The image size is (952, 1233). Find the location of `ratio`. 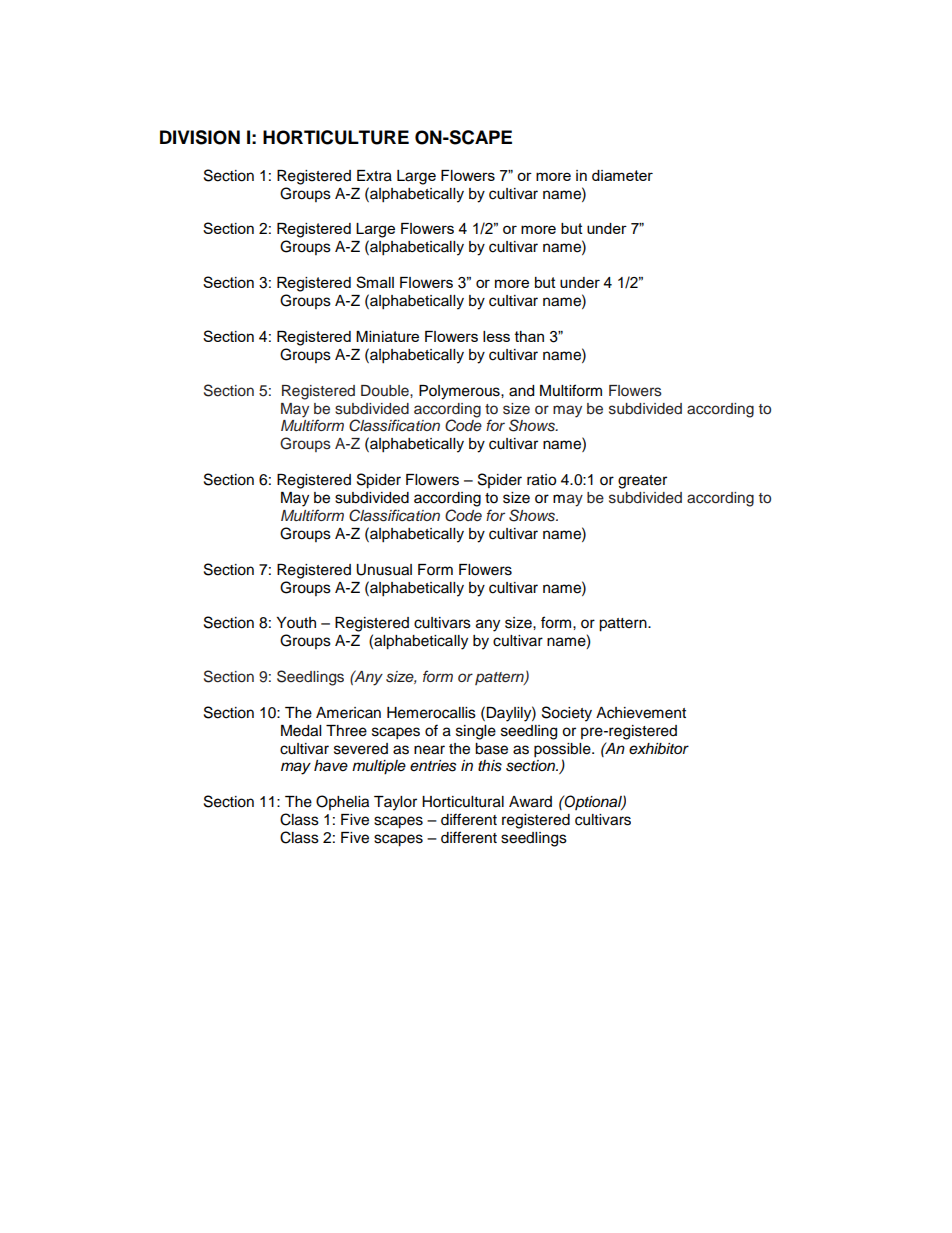

ratio is located at coordinates (541, 480).
